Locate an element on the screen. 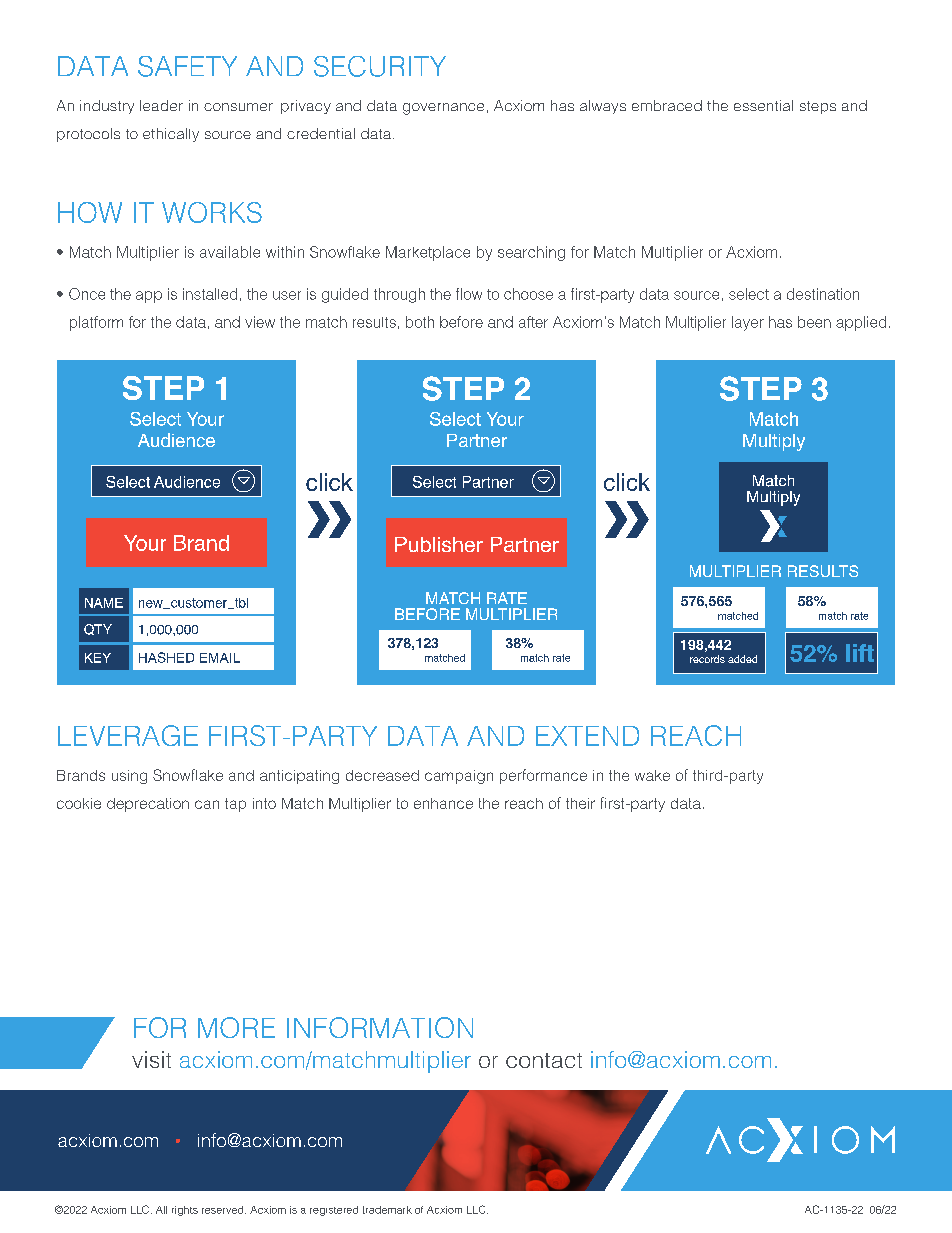  wake is located at coordinates (652, 775).
